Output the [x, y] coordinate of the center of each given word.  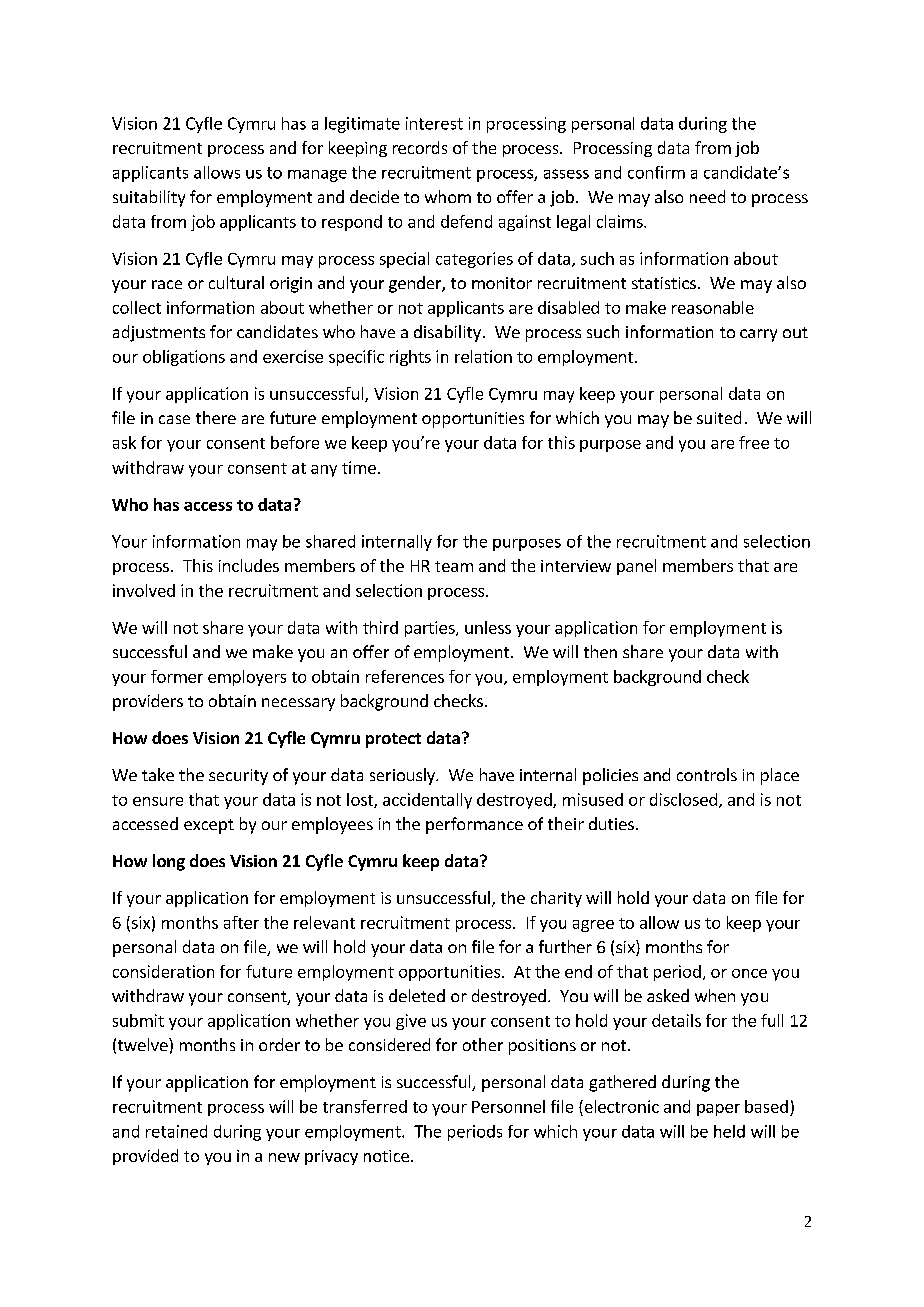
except [209, 826]
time [359, 467]
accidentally [427, 801]
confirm [656, 172]
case [174, 419]
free [754, 442]
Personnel [508, 1106]
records [420, 147]
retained [176, 1131]
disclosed [683, 799]
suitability [149, 198]
